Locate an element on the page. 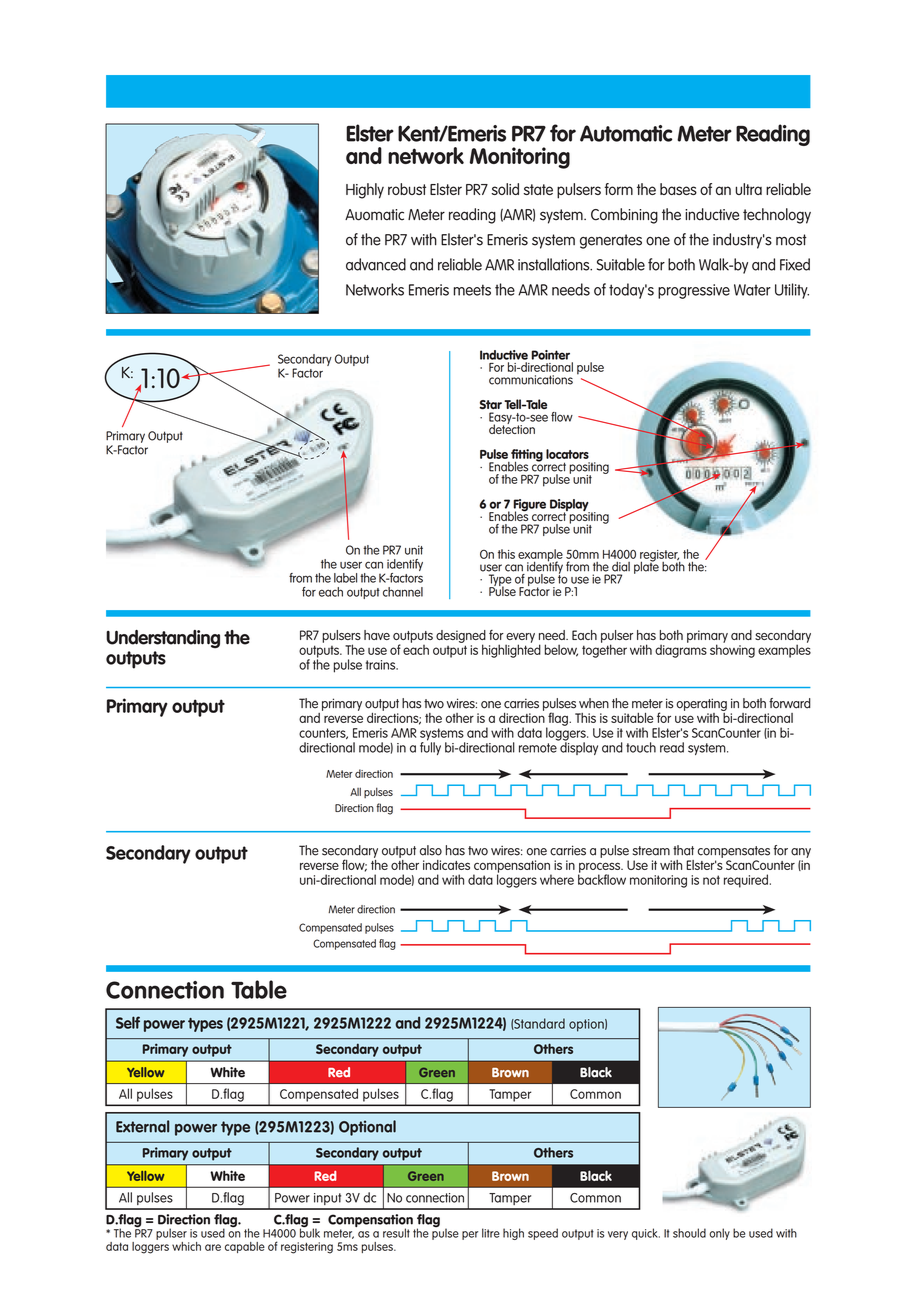  Star is located at coordinates (490, 404).
